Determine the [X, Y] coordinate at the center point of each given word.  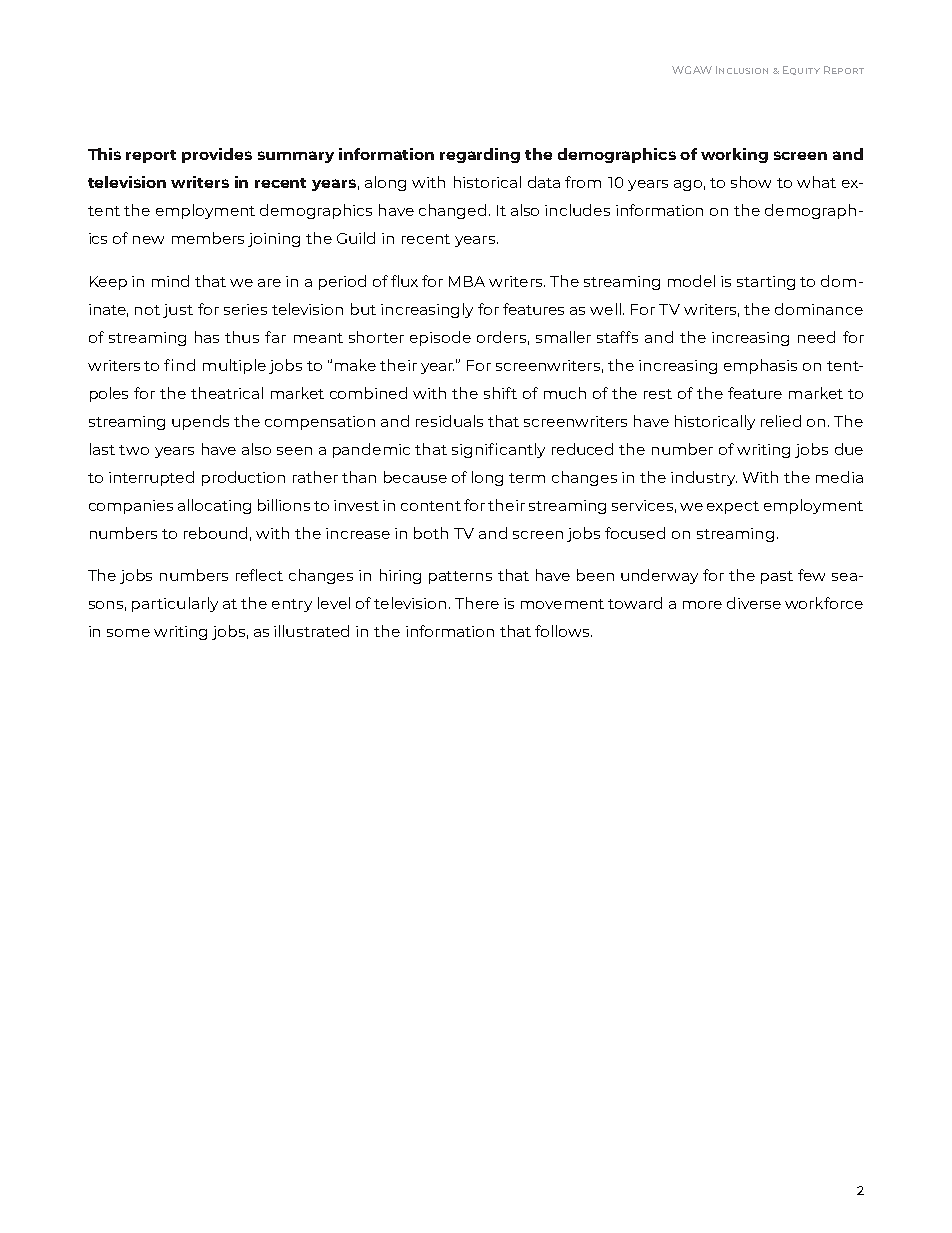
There [477, 603]
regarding [480, 155]
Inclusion [742, 70]
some [128, 633]
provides [217, 155]
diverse [754, 603]
